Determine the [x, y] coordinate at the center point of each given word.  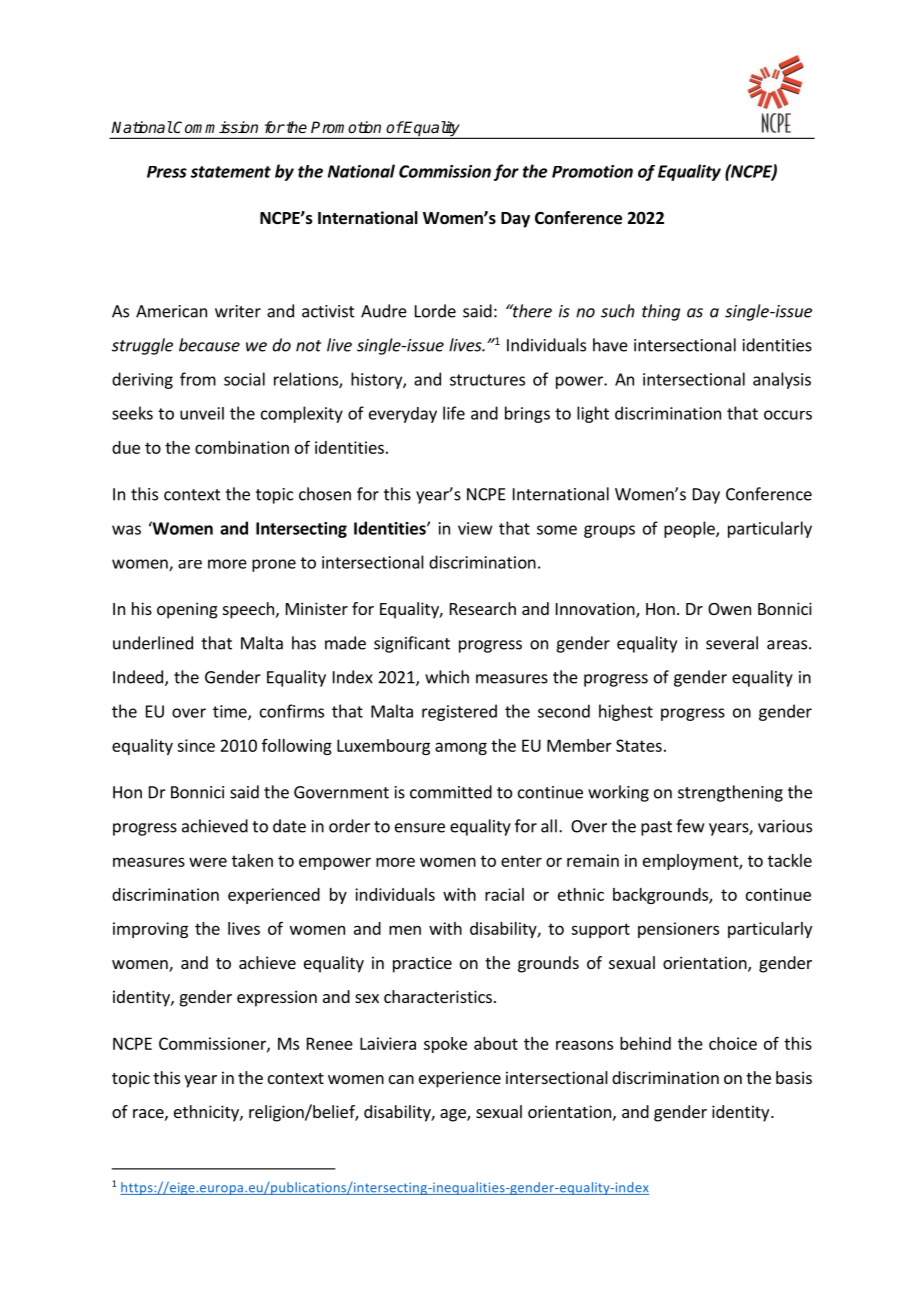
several [732, 643]
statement [230, 172]
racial [504, 894]
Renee [330, 1043]
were [208, 862]
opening [187, 610]
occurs [788, 415]
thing [661, 312]
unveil [202, 413]
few [690, 826]
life [454, 413]
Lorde [435, 311]
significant [412, 644]
